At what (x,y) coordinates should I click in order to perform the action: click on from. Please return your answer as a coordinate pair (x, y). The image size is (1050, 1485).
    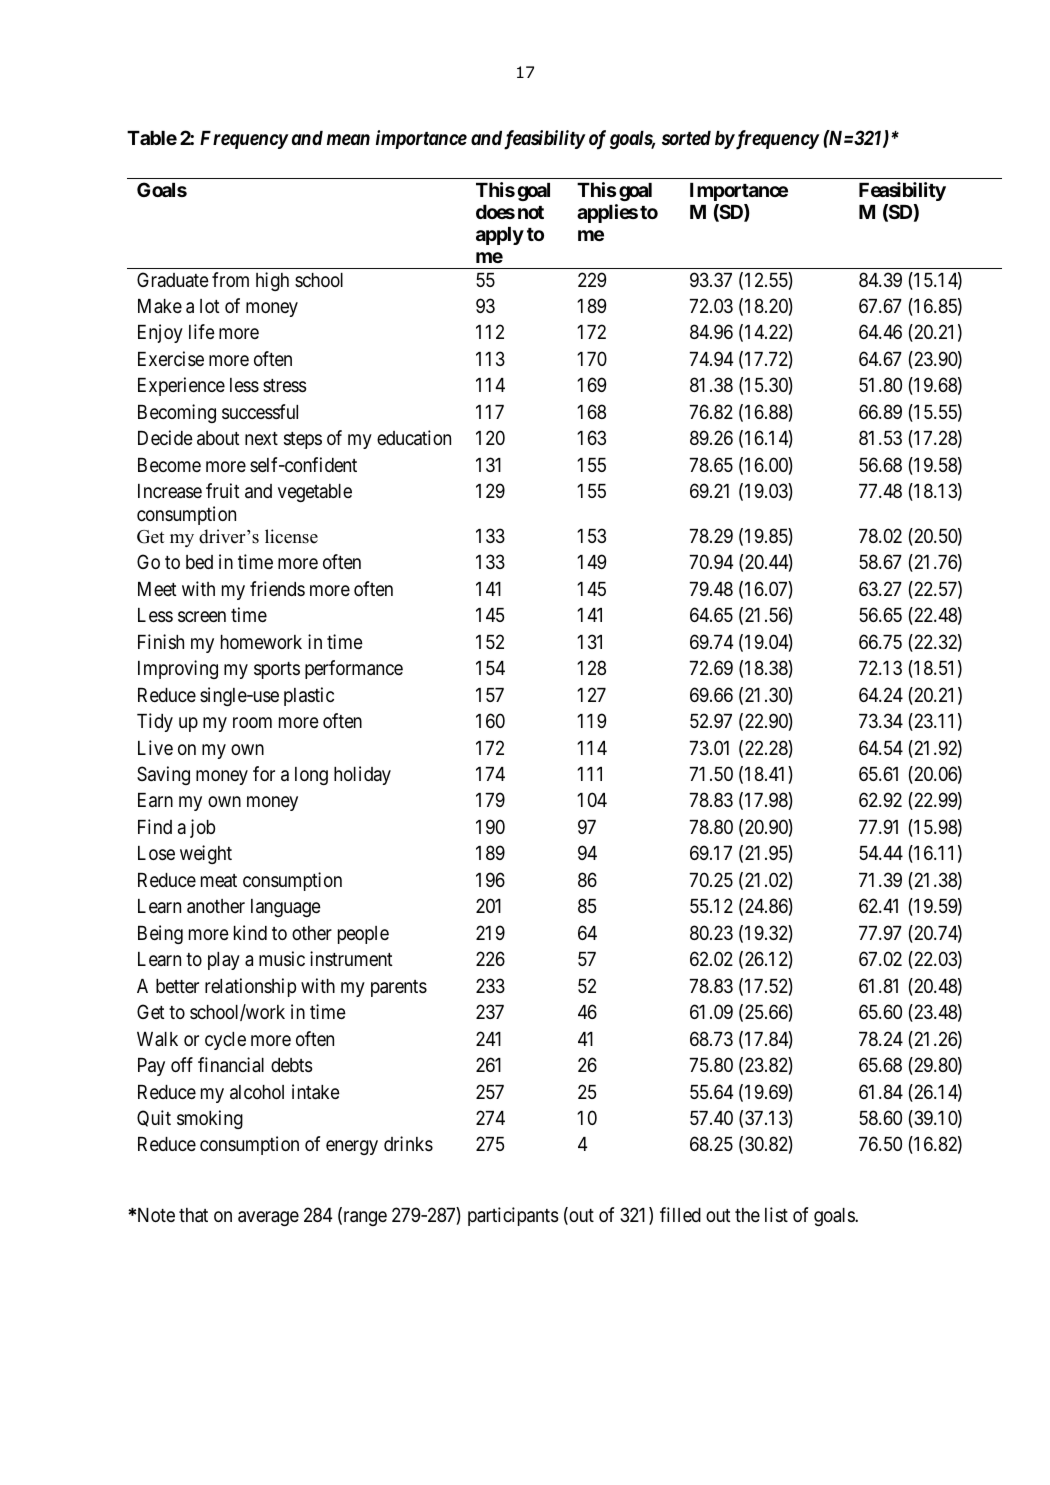
    Looking at the image, I should click on (230, 279).
